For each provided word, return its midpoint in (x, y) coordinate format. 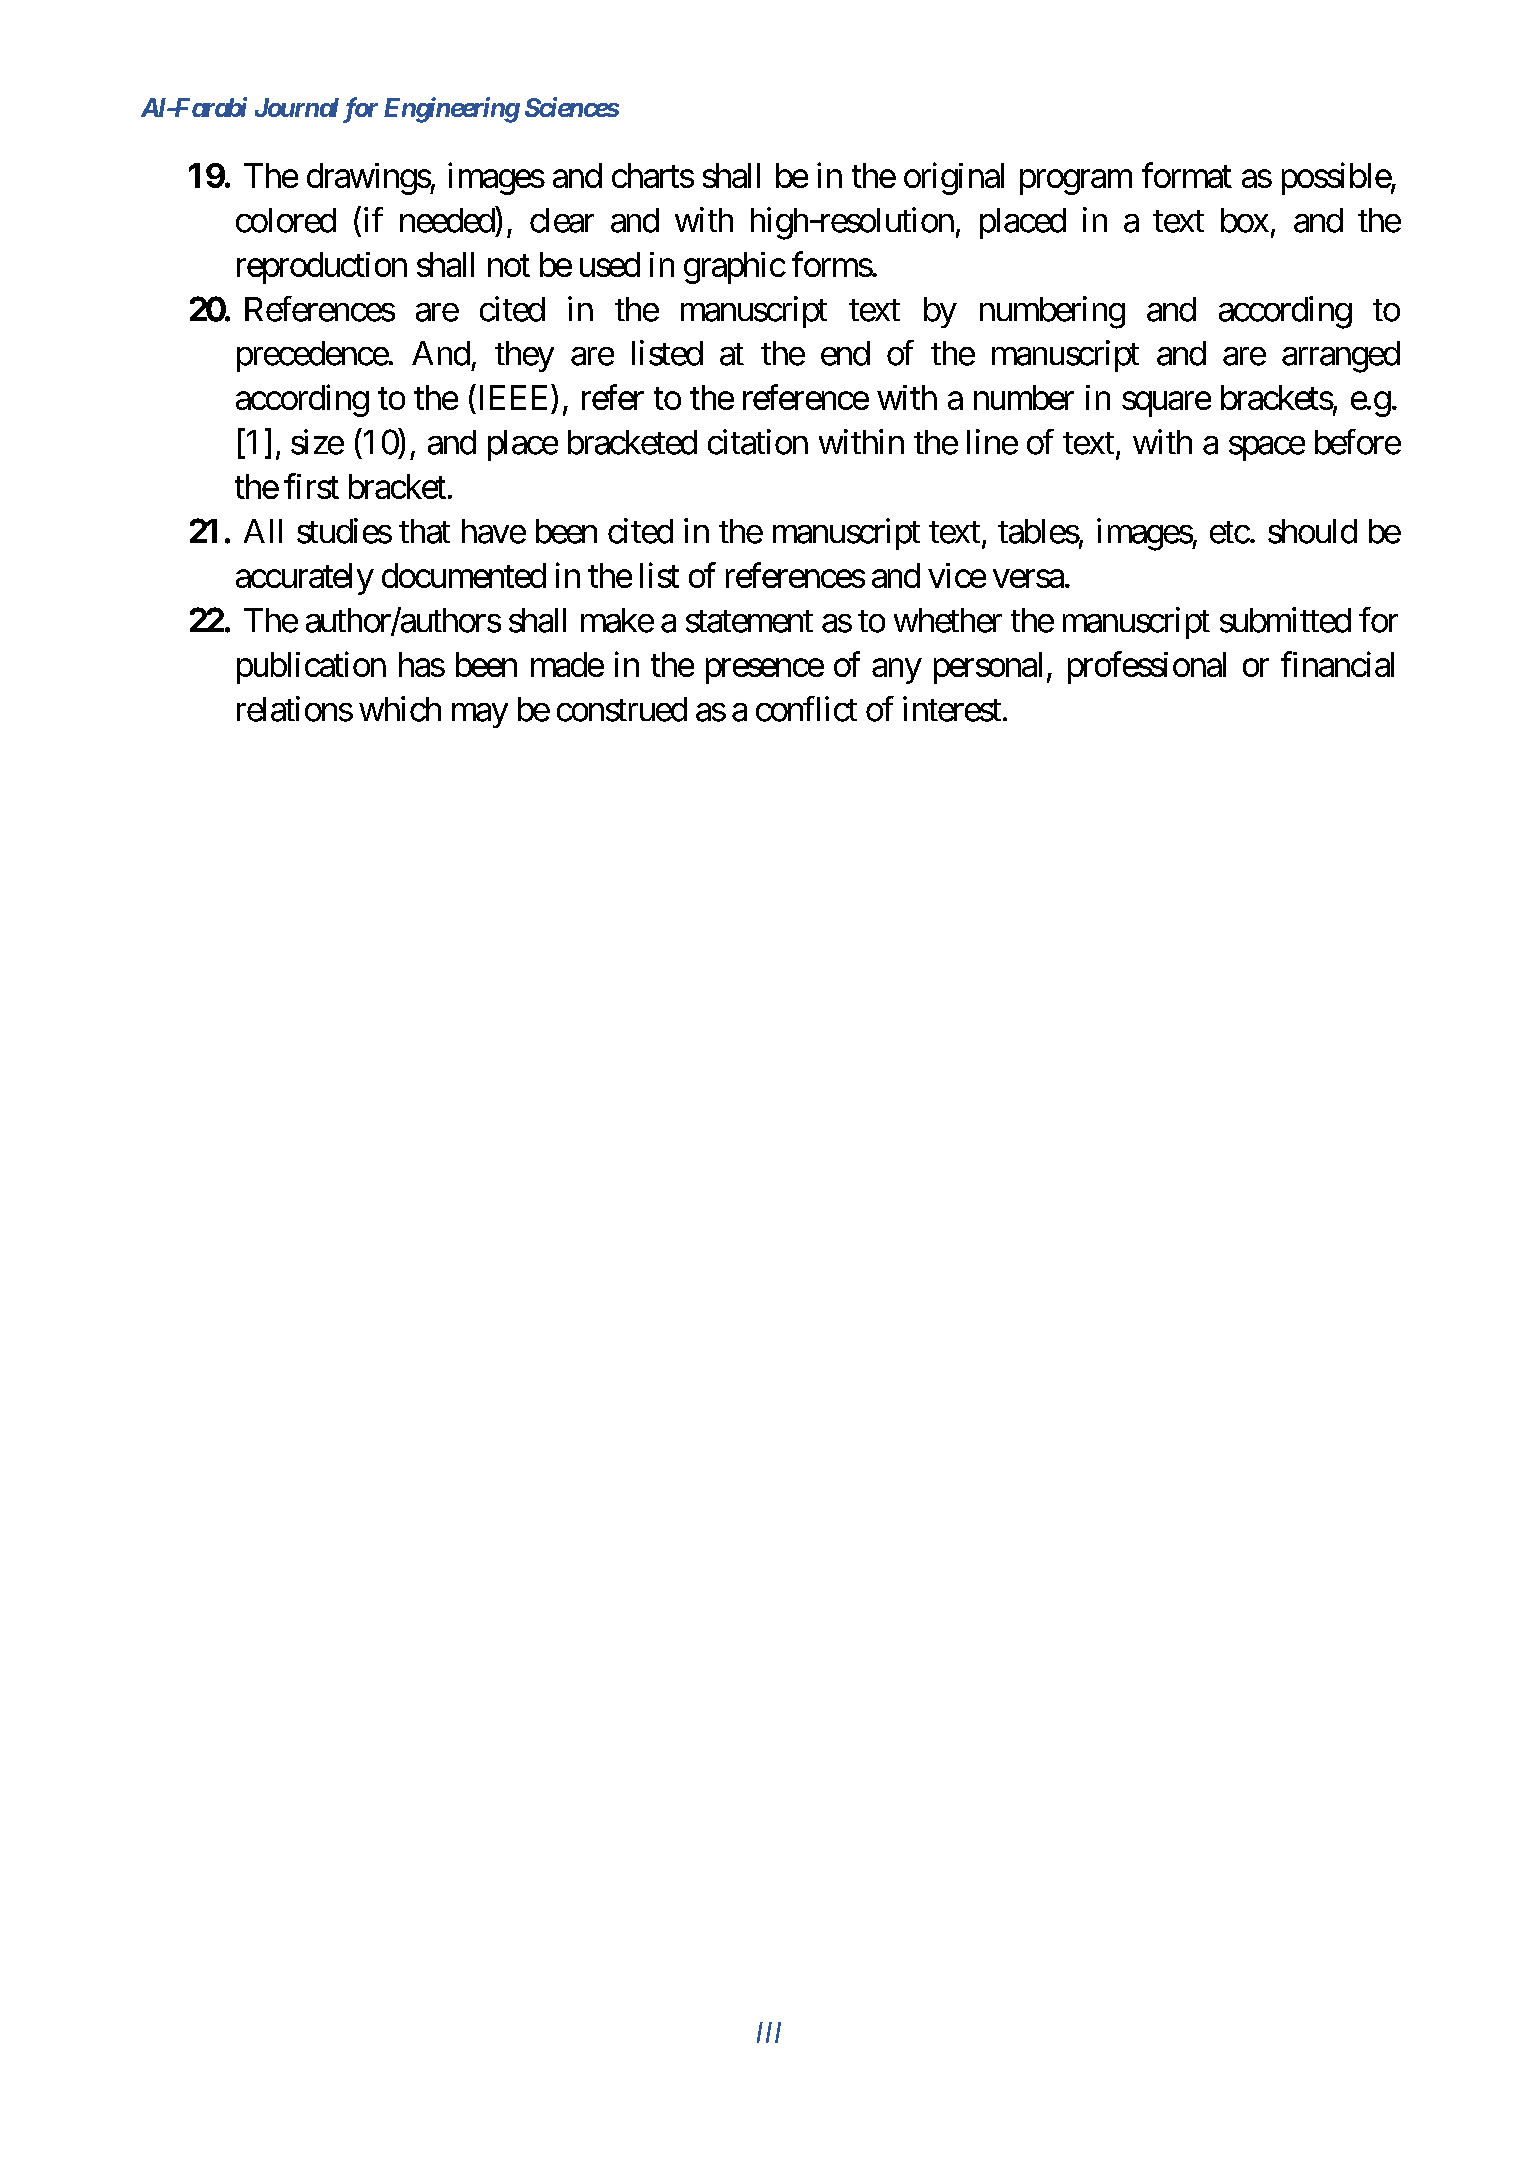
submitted (1285, 620)
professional (1147, 667)
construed (622, 709)
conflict (806, 709)
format (1187, 175)
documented (464, 575)
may (480, 715)
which (400, 709)
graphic (734, 268)
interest (952, 709)
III (769, 2032)
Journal (297, 107)
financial (1337, 664)
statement (749, 621)
